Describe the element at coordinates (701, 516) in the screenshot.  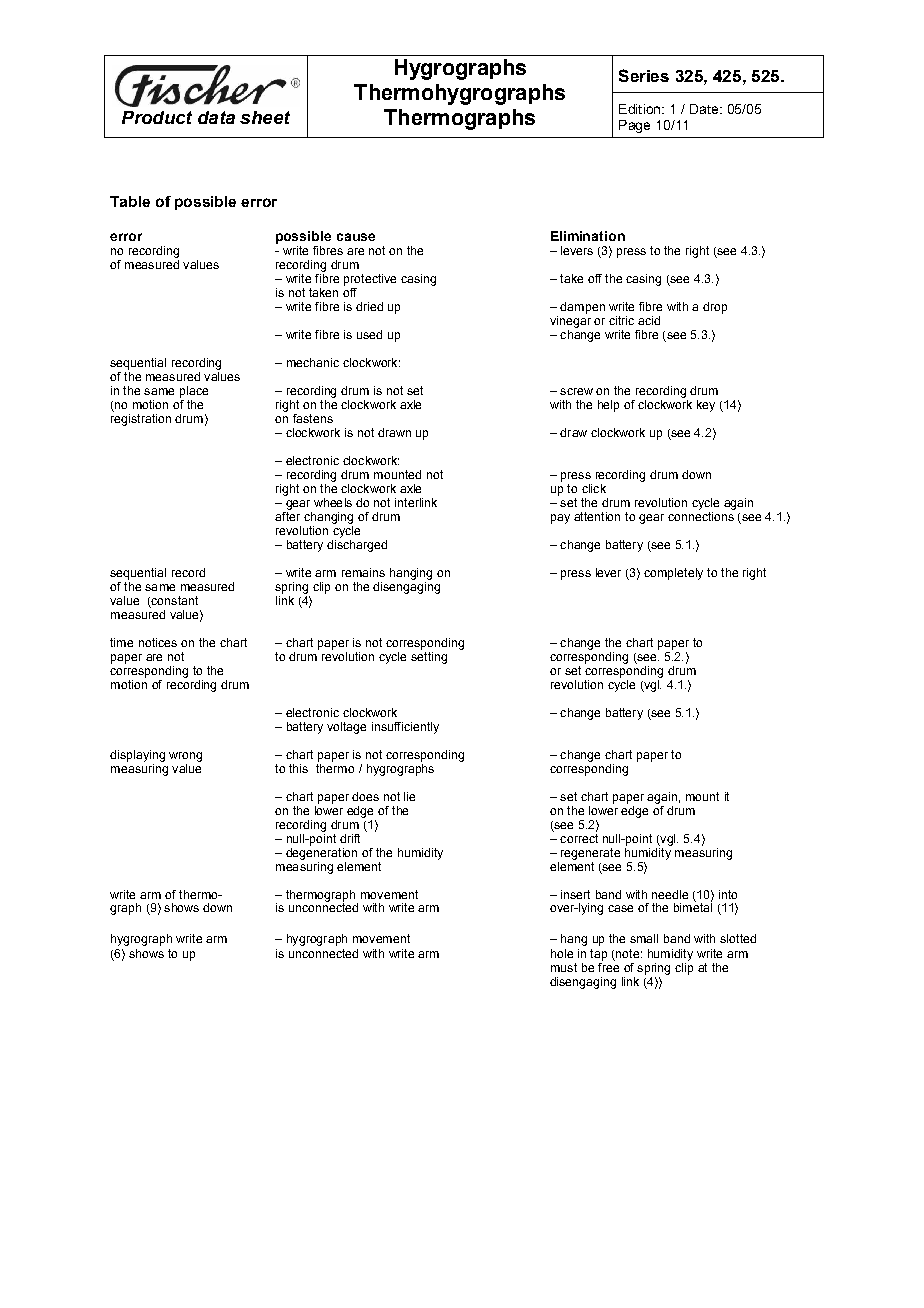
I see `connections` at that location.
